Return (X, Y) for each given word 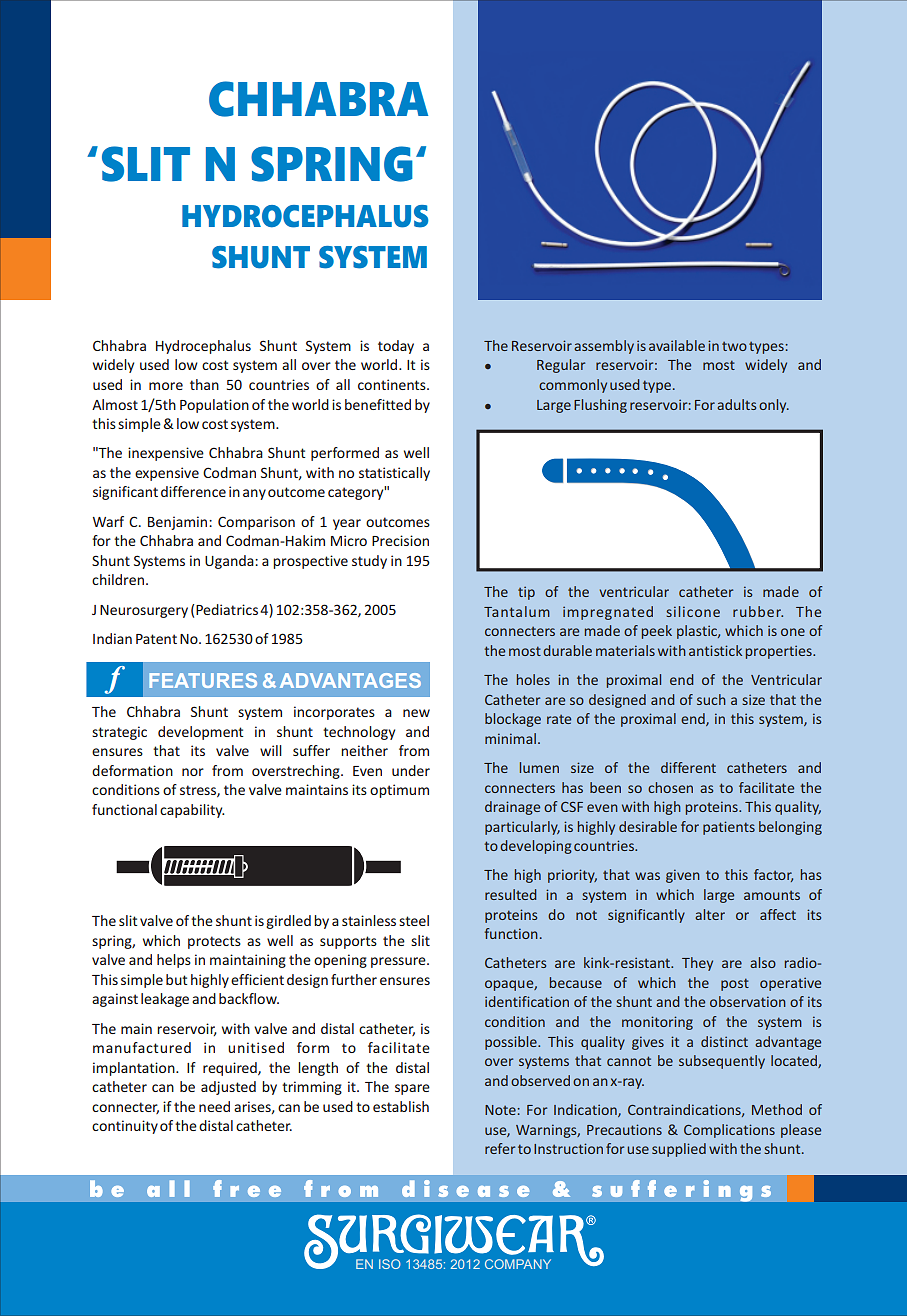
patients (729, 828)
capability (192, 811)
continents (393, 384)
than (204, 384)
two (734, 346)
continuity (125, 1127)
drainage (512, 808)
